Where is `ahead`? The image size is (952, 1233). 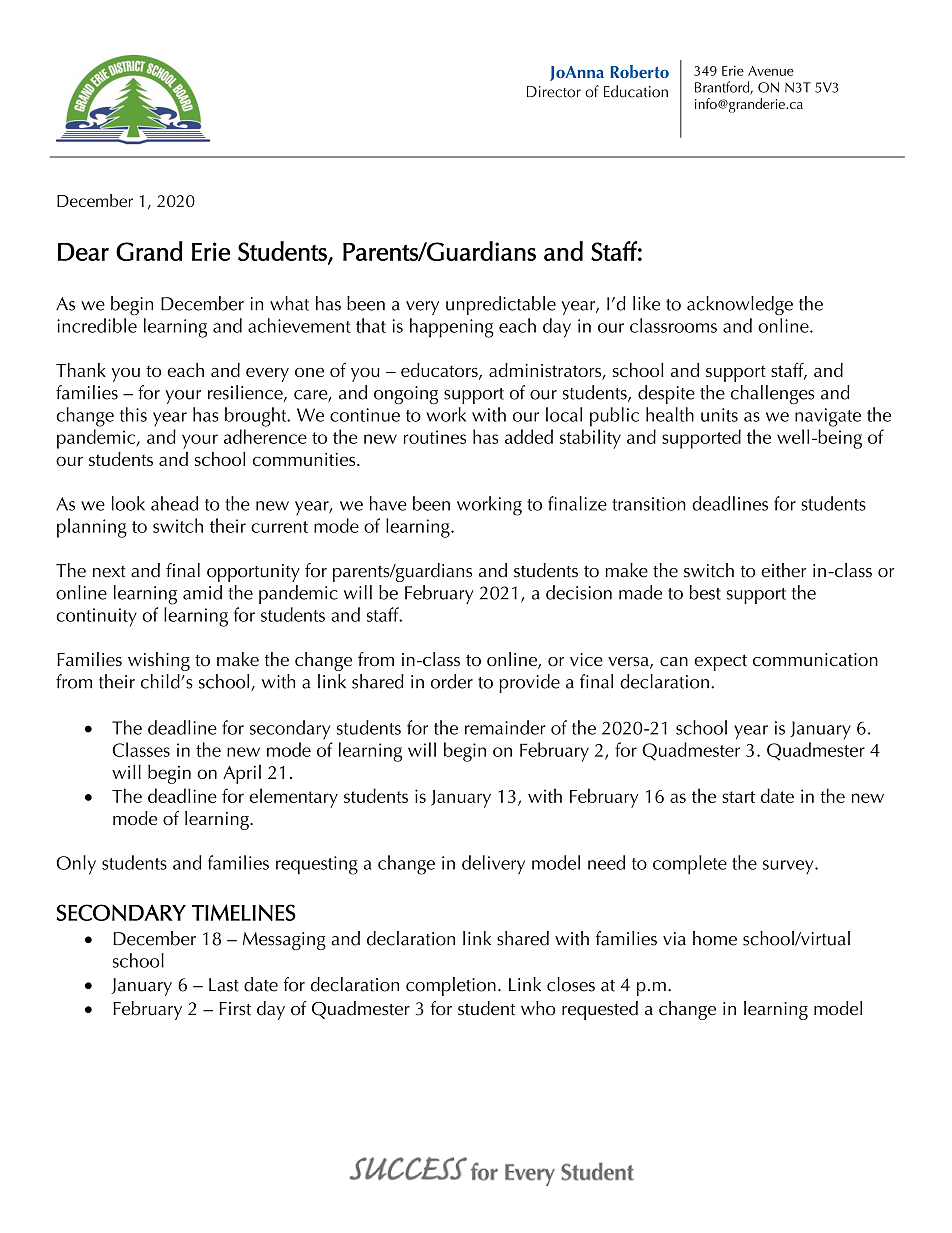 ahead is located at coordinates (174, 503).
